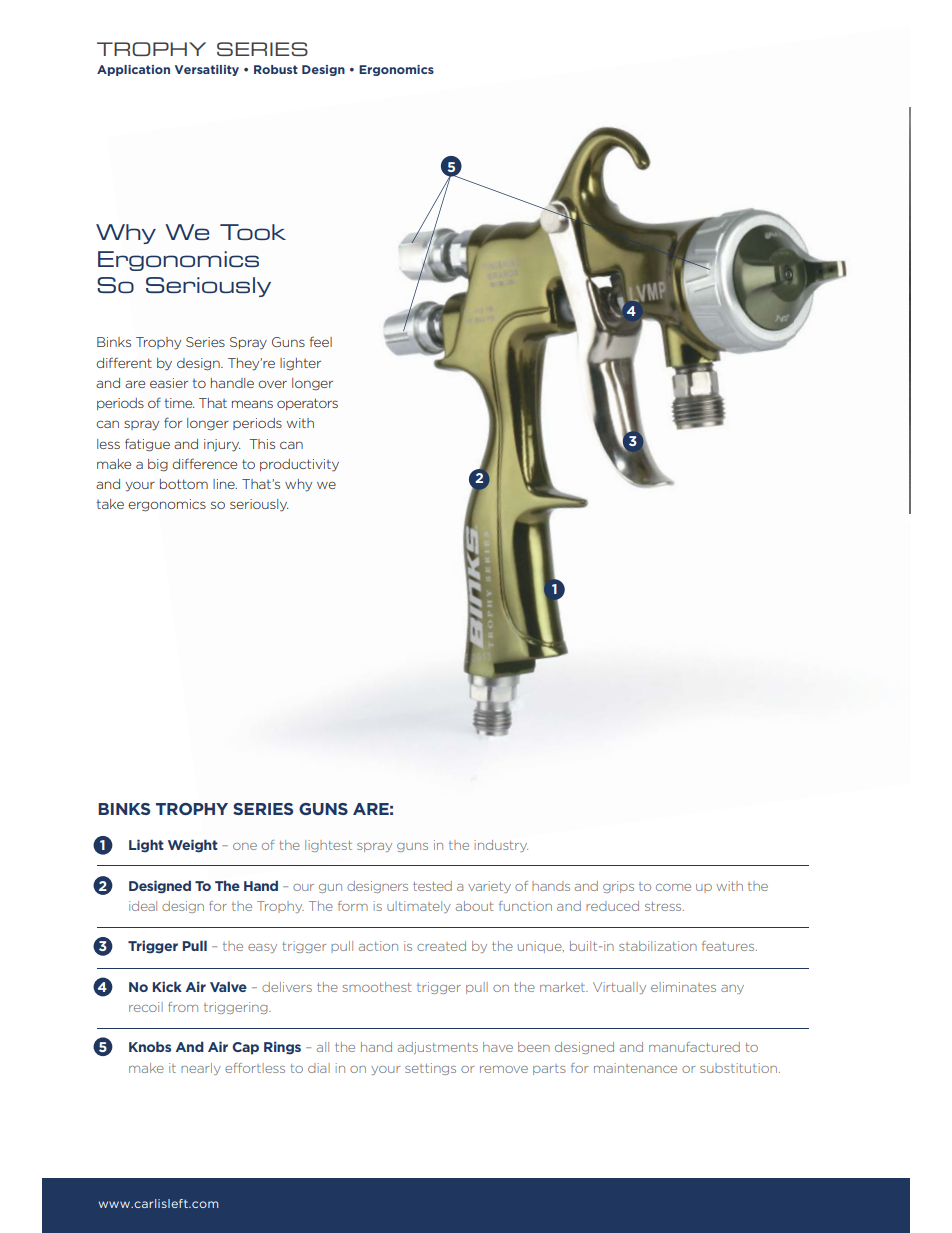 The height and width of the page is (1233, 952). What do you see at coordinates (321, 342) in the page?
I see `feel` at bounding box center [321, 342].
